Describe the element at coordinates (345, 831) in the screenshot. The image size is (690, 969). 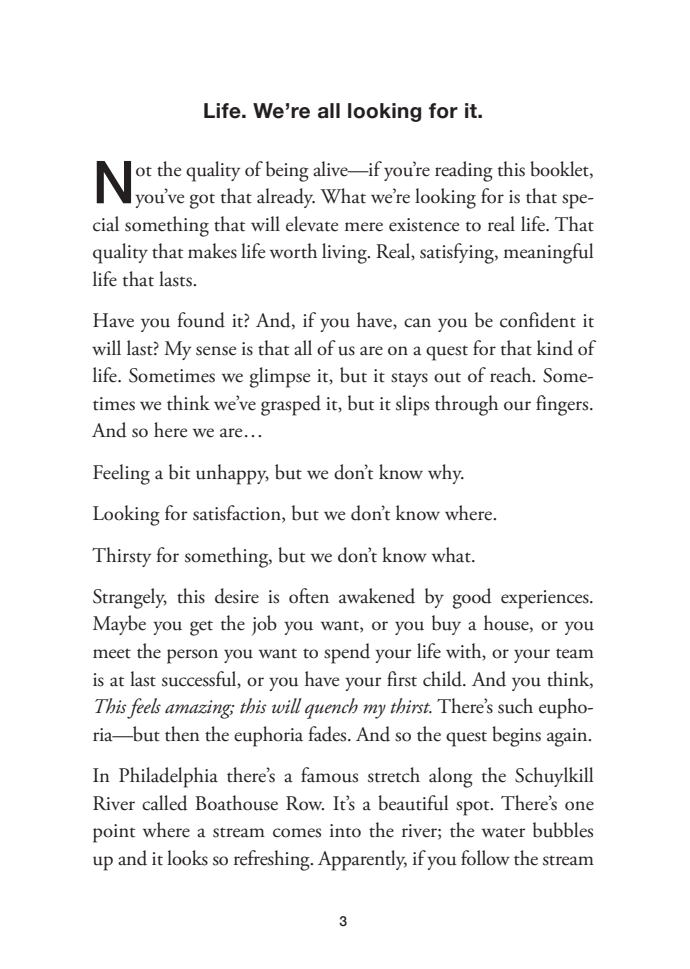
I see `into` at that location.
